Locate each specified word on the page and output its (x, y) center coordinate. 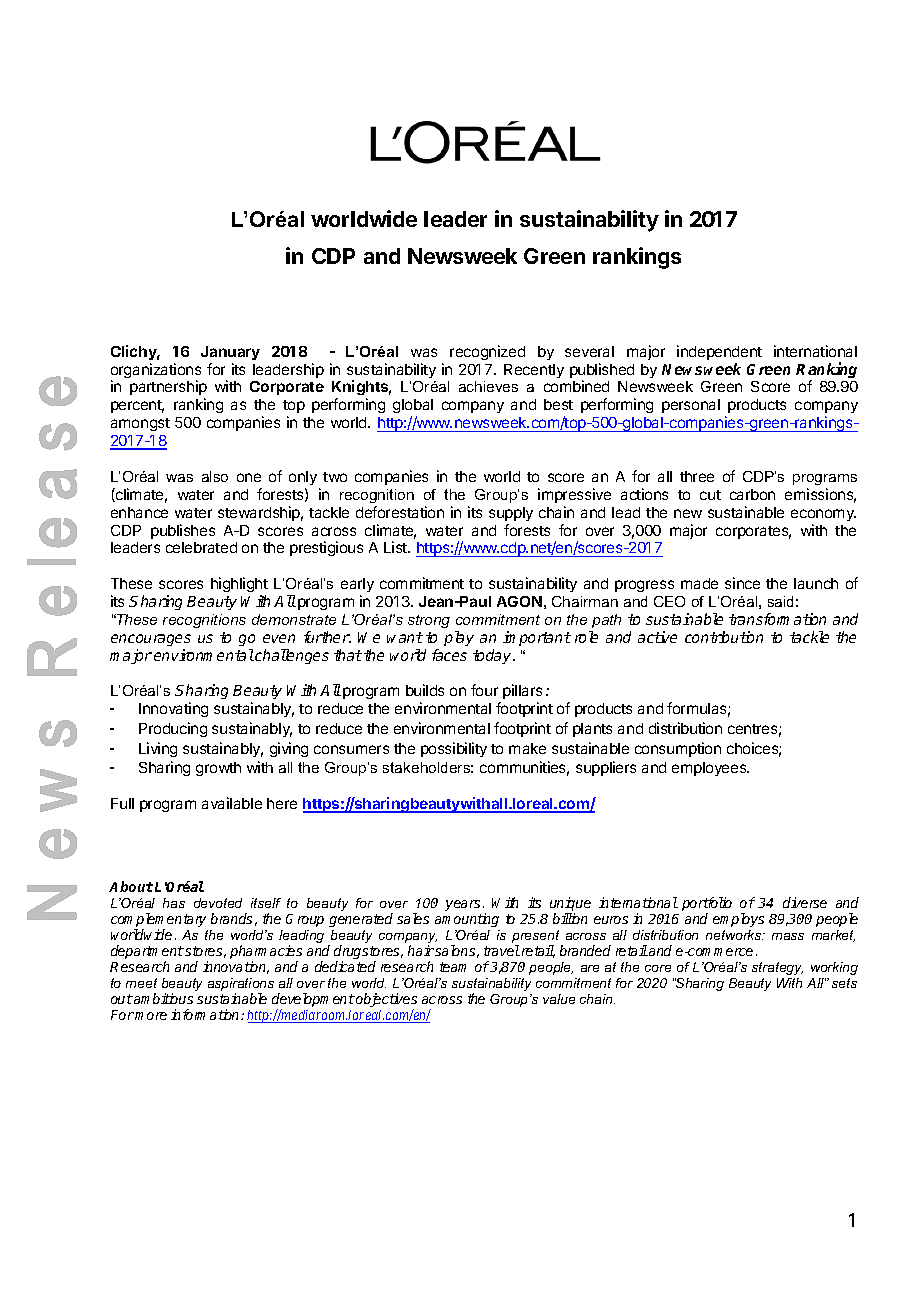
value (559, 999)
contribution (724, 637)
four (484, 690)
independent (719, 352)
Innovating (173, 709)
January (230, 353)
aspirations (241, 986)
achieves (488, 386)
